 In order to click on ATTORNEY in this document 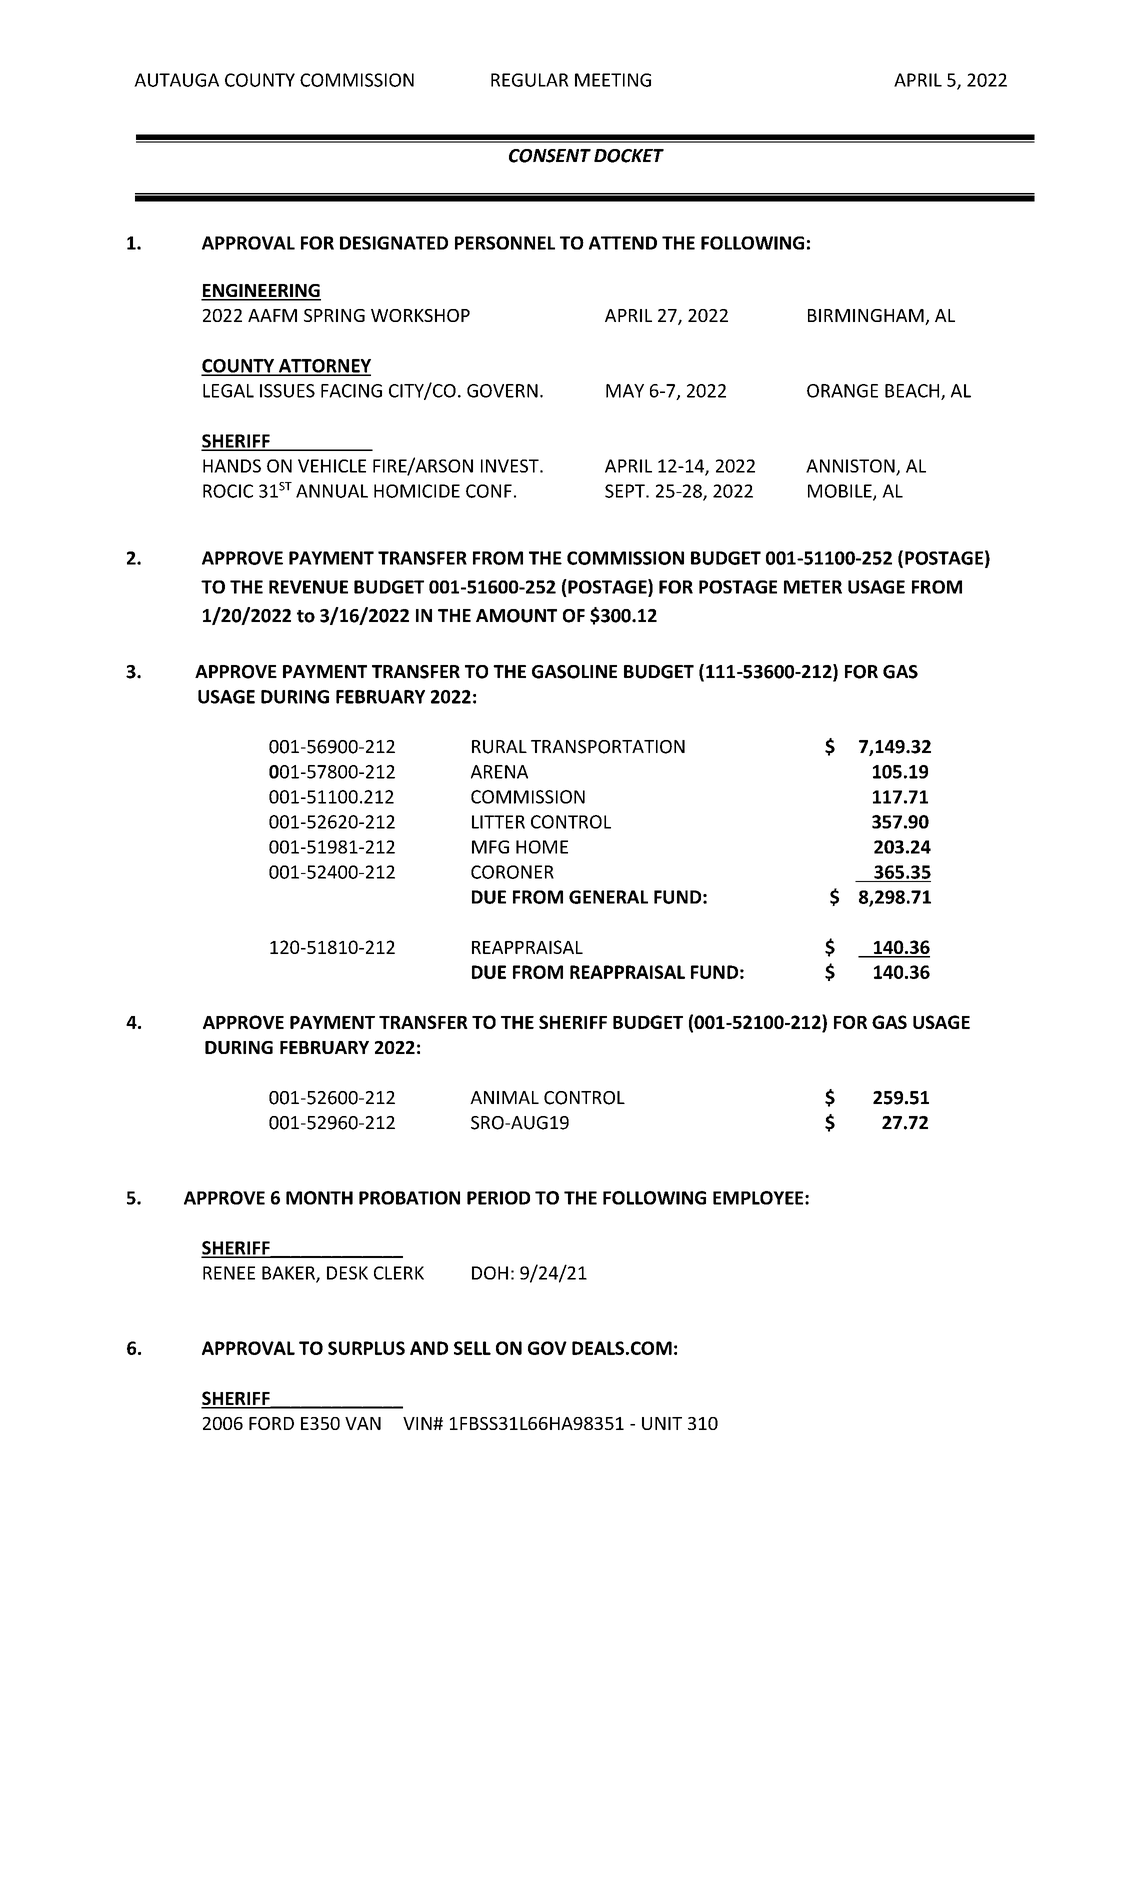, I will do `click(323, 367)`.
